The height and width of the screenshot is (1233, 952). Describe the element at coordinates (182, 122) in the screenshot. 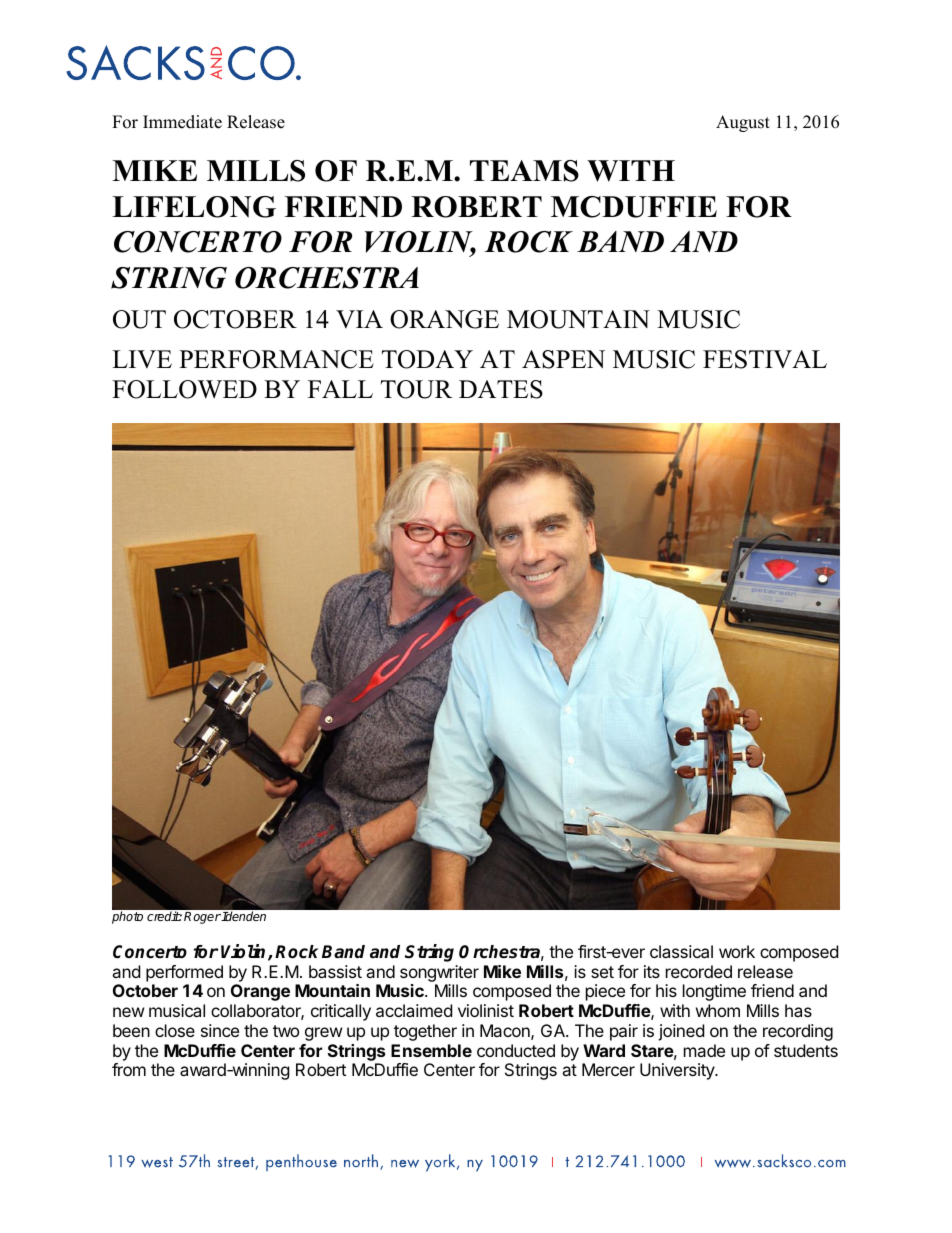

I see `Immediate` at that location.
